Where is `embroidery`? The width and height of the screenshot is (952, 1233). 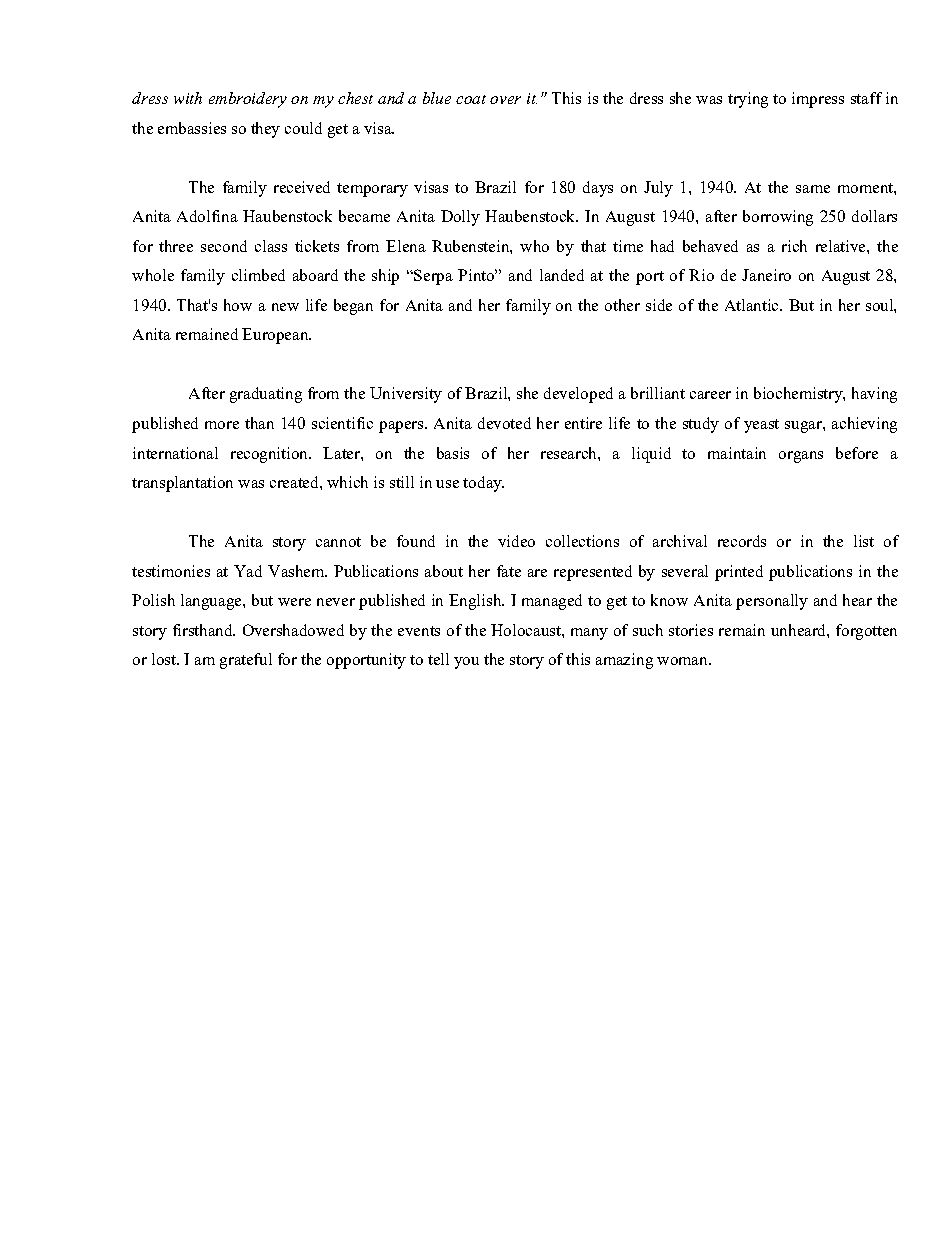
embroidery is located at coordinates (248, 100).
